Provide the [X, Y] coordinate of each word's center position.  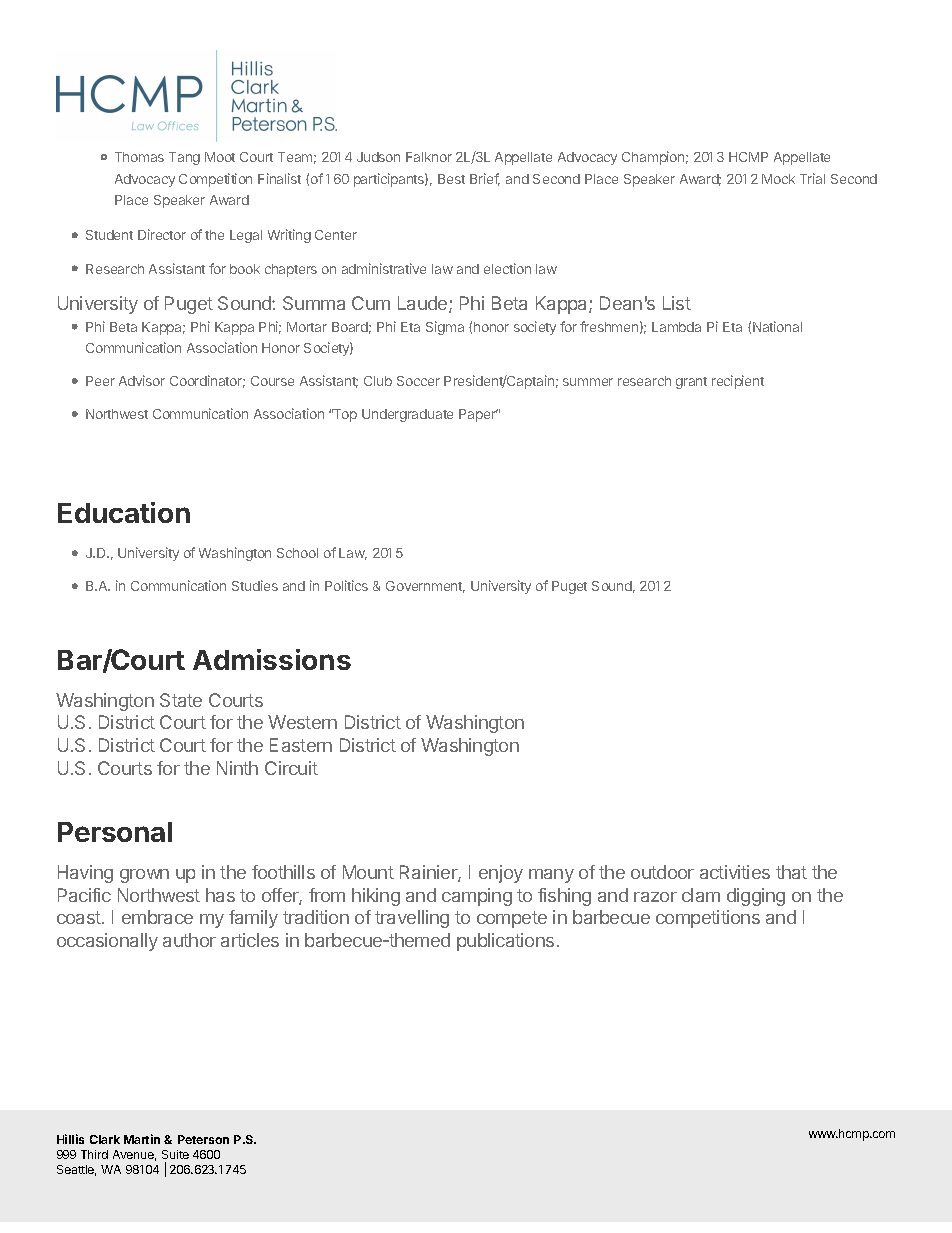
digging [756, 897]
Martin [142, 1139]
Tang [184, 158]
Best [451, 179]
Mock [778, 179]
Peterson [203, 1139]
